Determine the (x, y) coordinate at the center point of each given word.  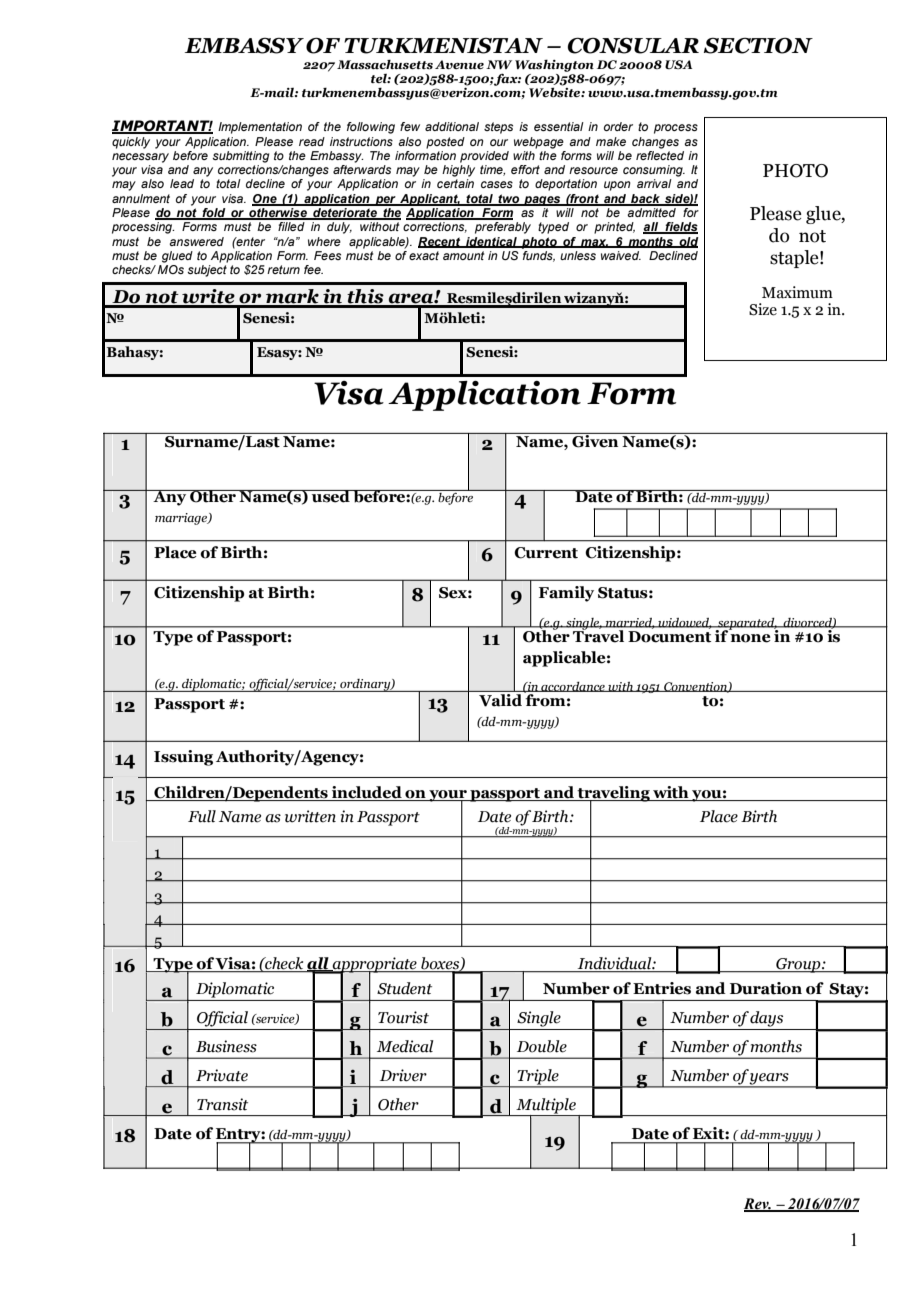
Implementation (260, 128)
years (770, 1080)
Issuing (183, 758)
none (750, 638)
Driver (403, 1075)
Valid (500, 699)
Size (763, 309)
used (331, 496)
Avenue (459, 64)
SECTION (758, 46)
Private (222, 1075)
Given (595, 440)
